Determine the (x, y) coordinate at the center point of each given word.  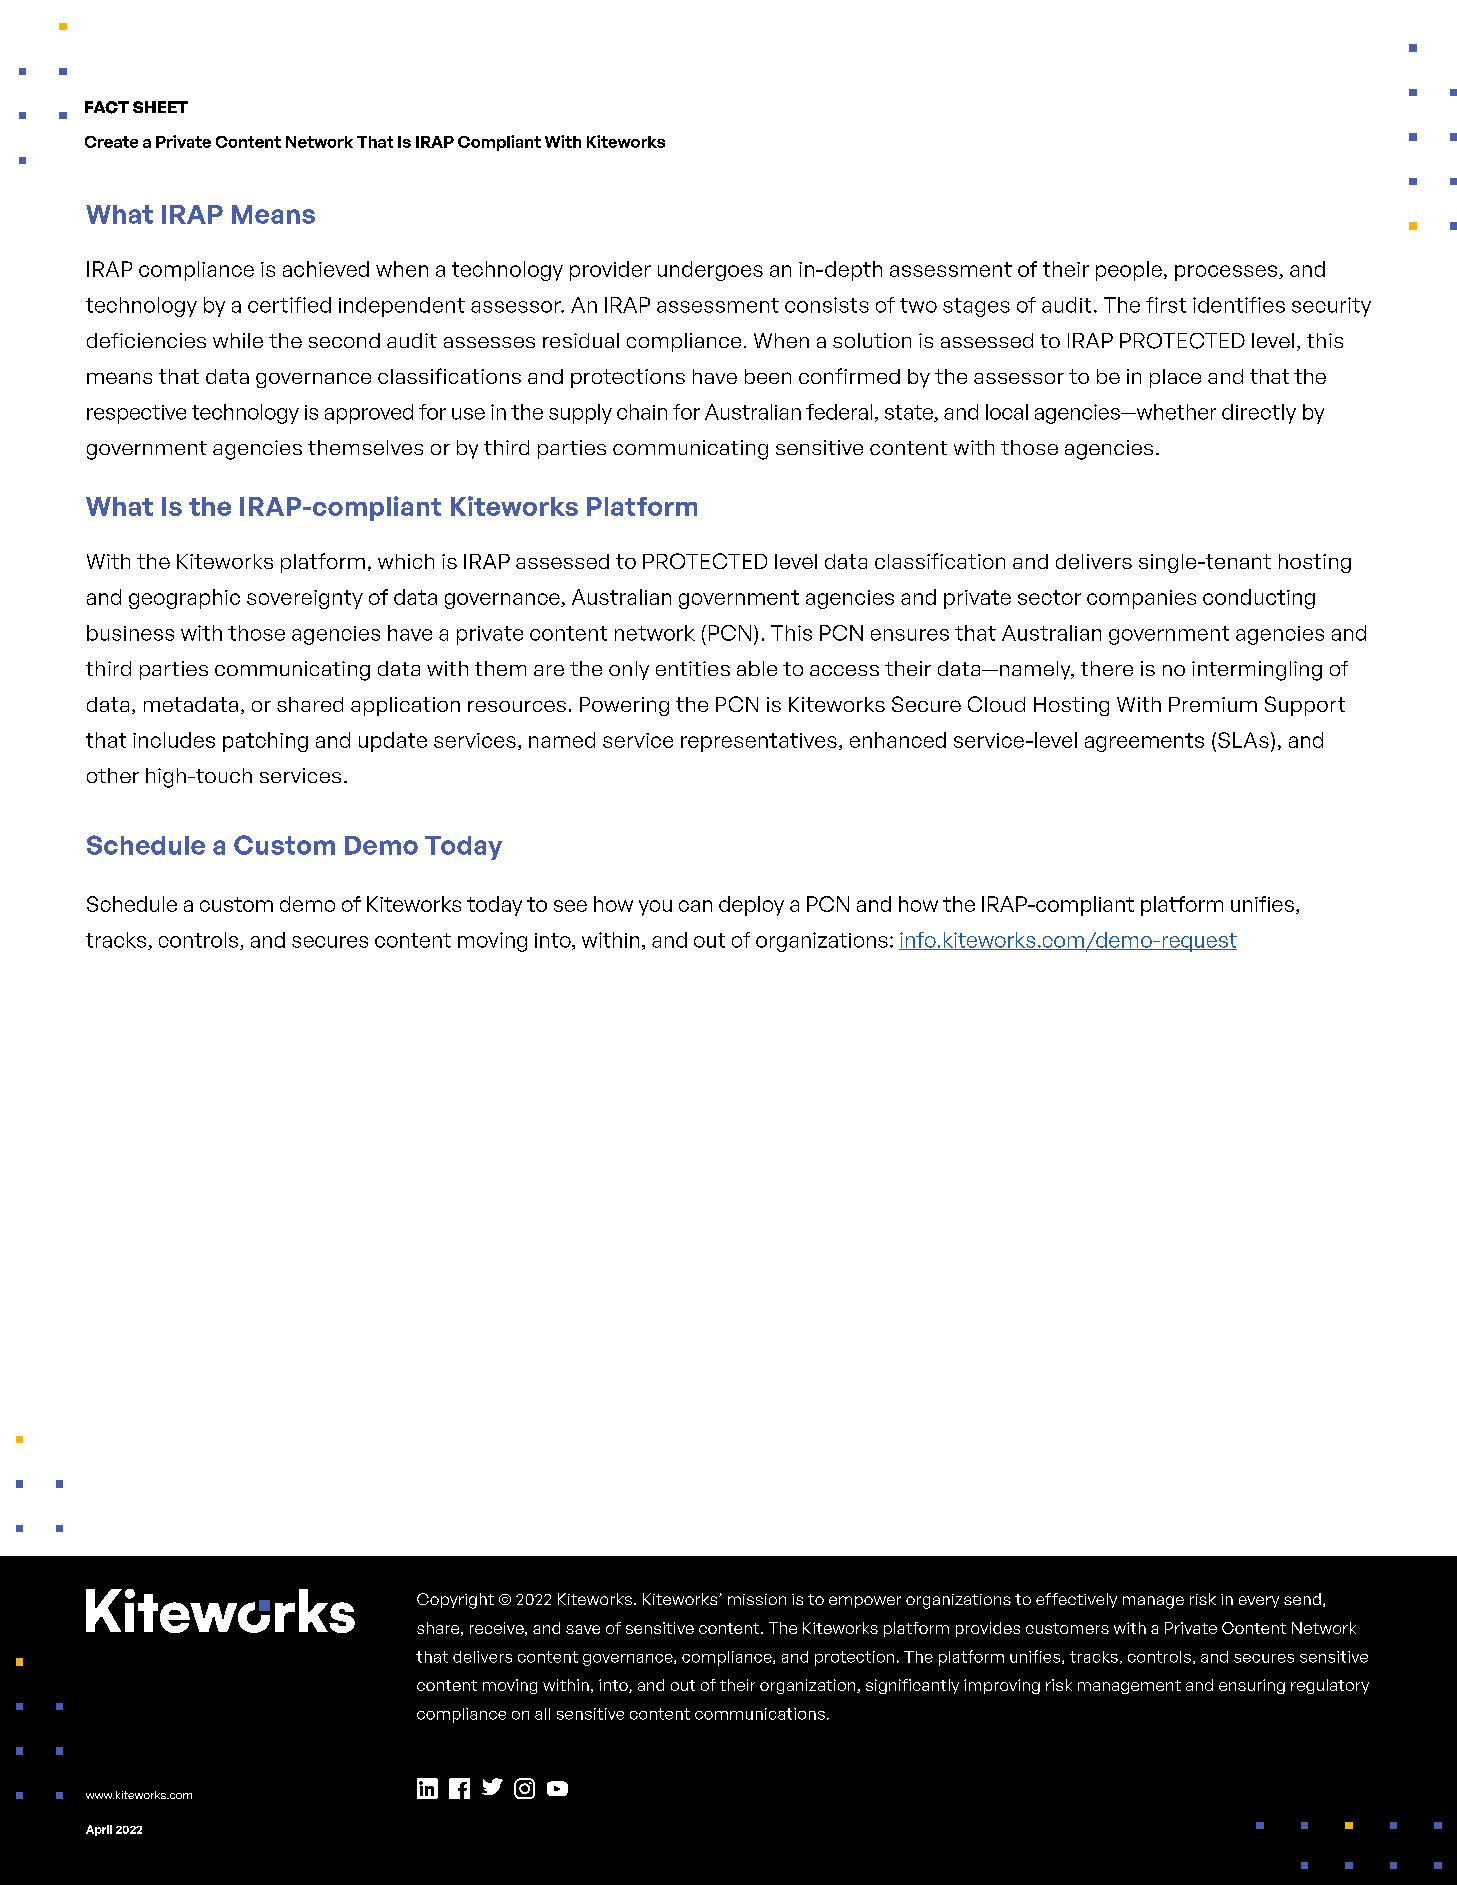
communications (760, 1714)
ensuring (1252, 1686)
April (99, 1830)
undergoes (710, 271)
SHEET (160, 107)
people (1130, 271)
